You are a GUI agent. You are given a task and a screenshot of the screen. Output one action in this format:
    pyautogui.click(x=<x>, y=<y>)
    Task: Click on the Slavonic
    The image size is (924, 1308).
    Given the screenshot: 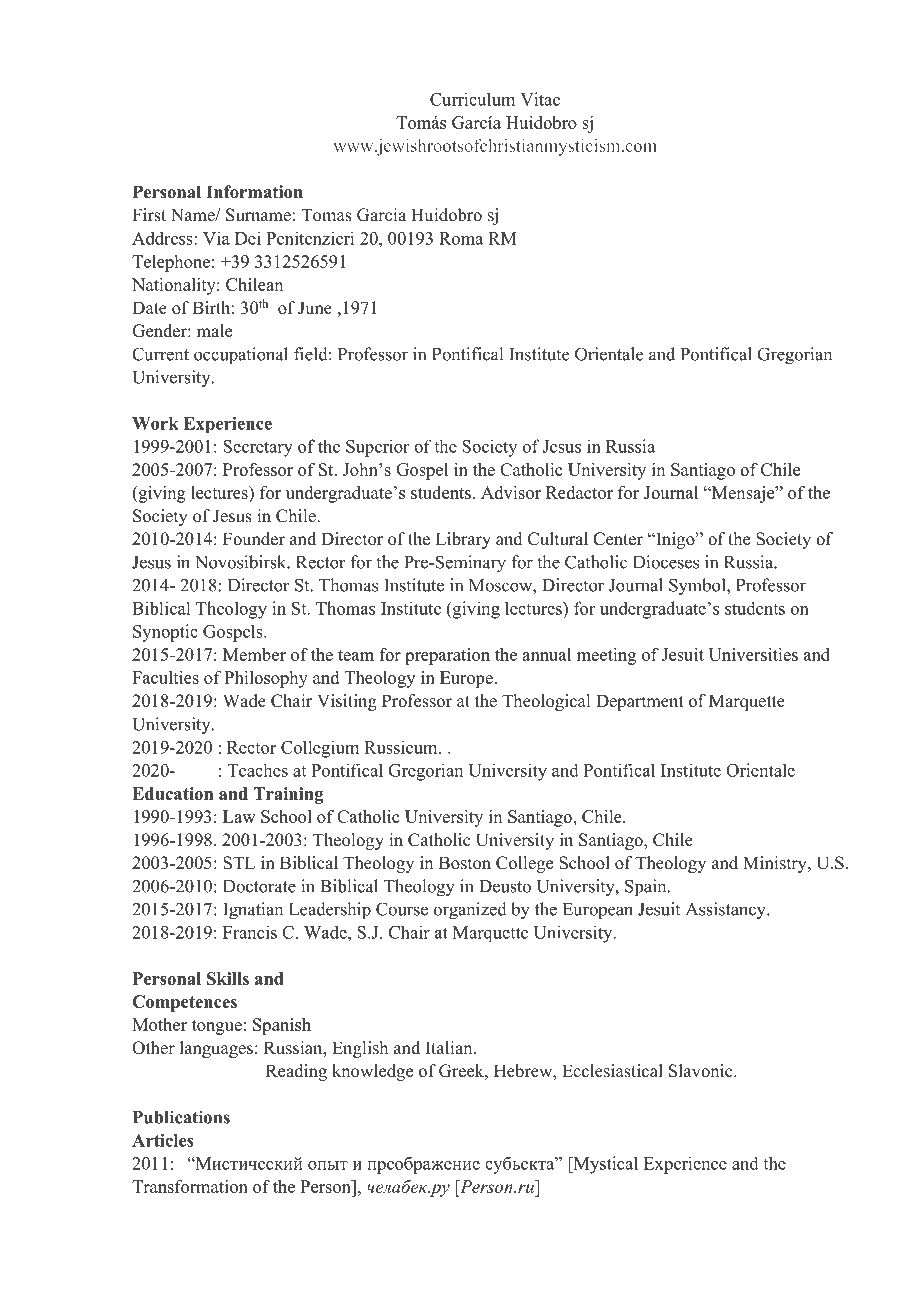 What is the action you would take?
    pyautogui.click(x=702, y=1071)
